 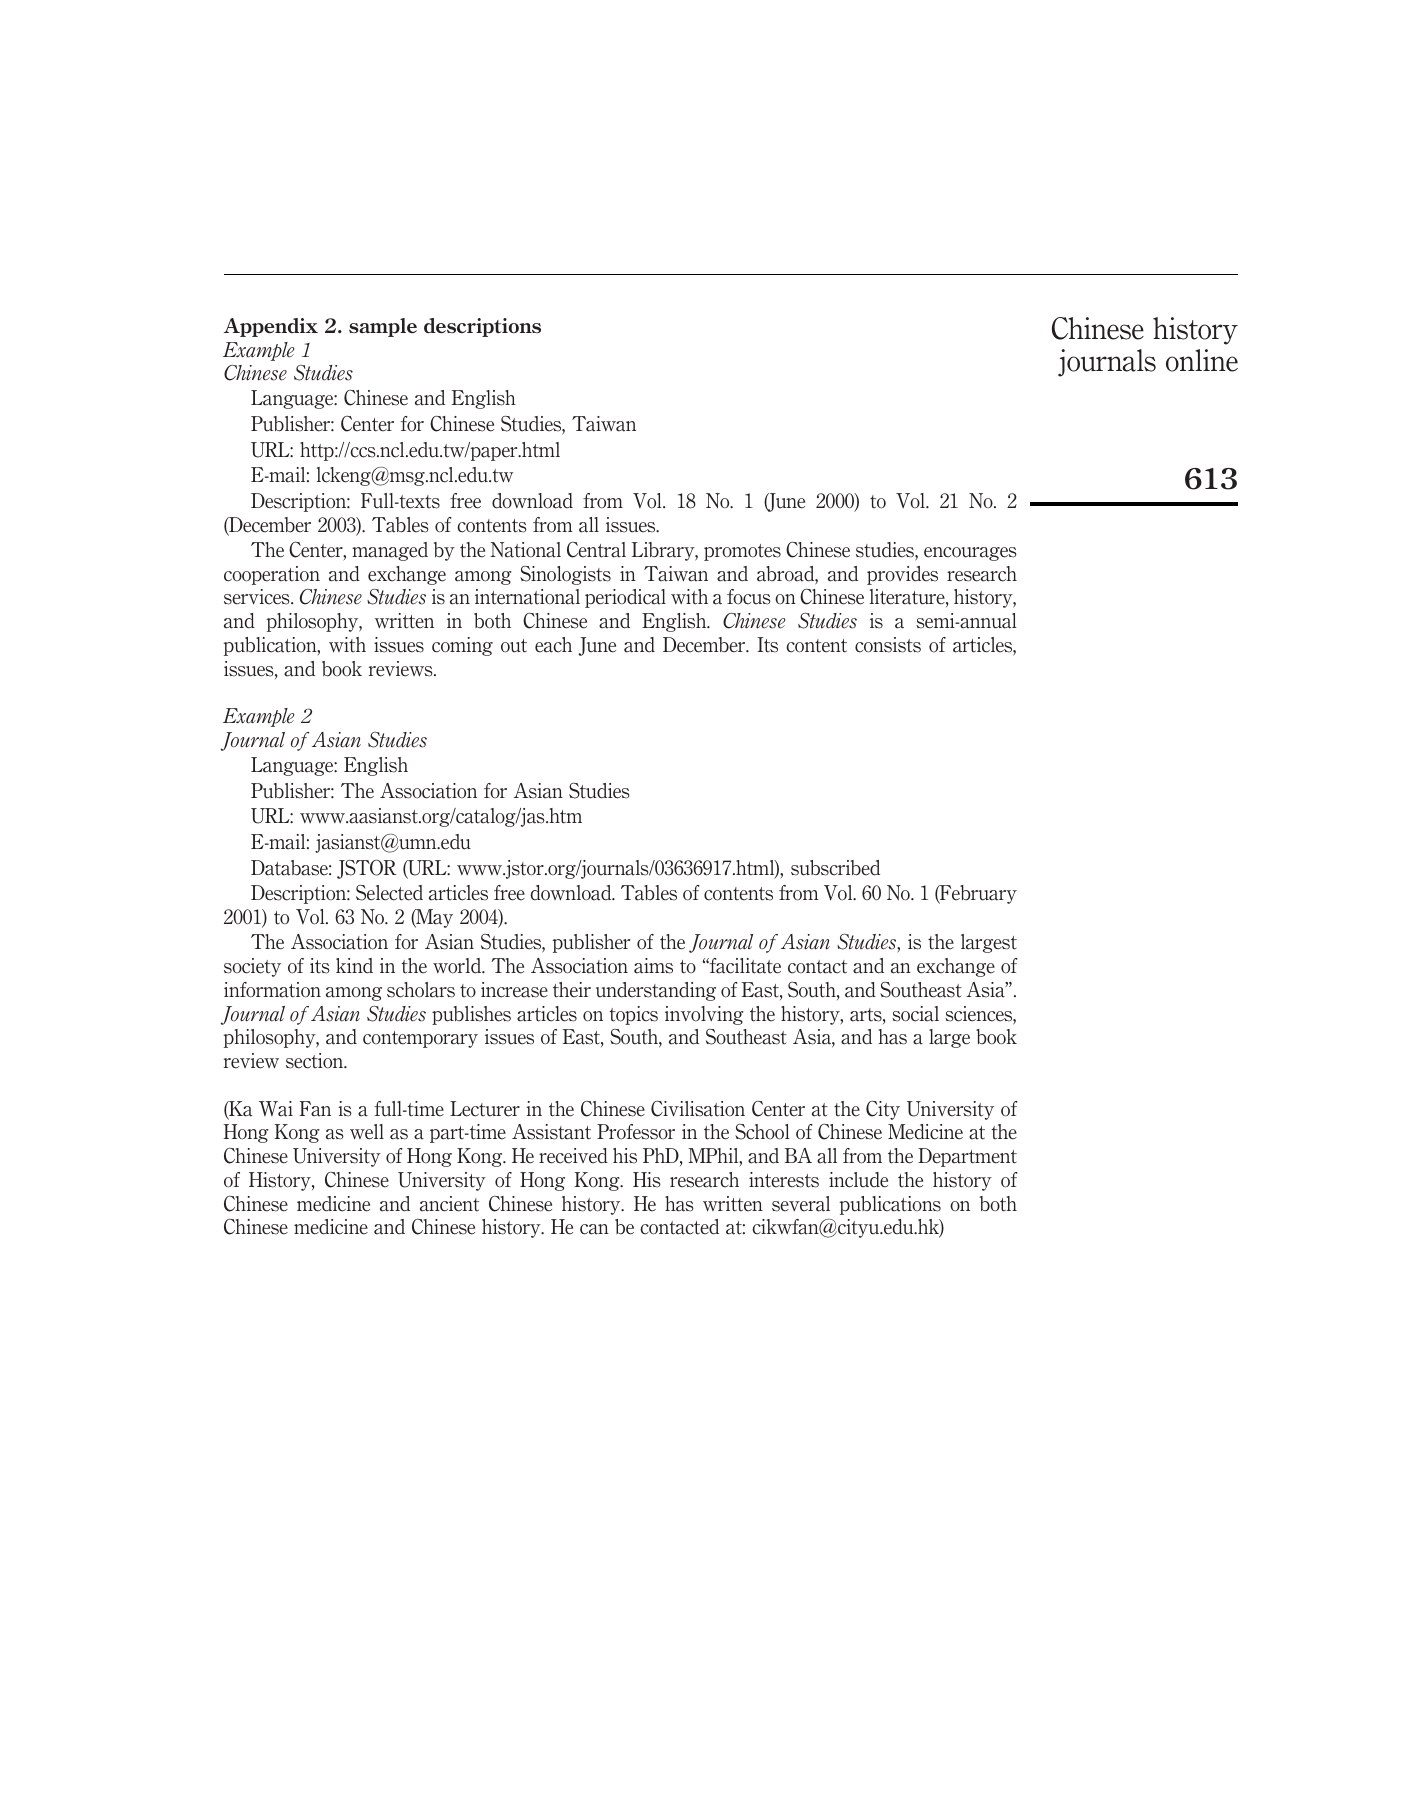 What do you see at coordinates (888, 645) in the document?
I see `consists` at bounding box center [888, 645].
